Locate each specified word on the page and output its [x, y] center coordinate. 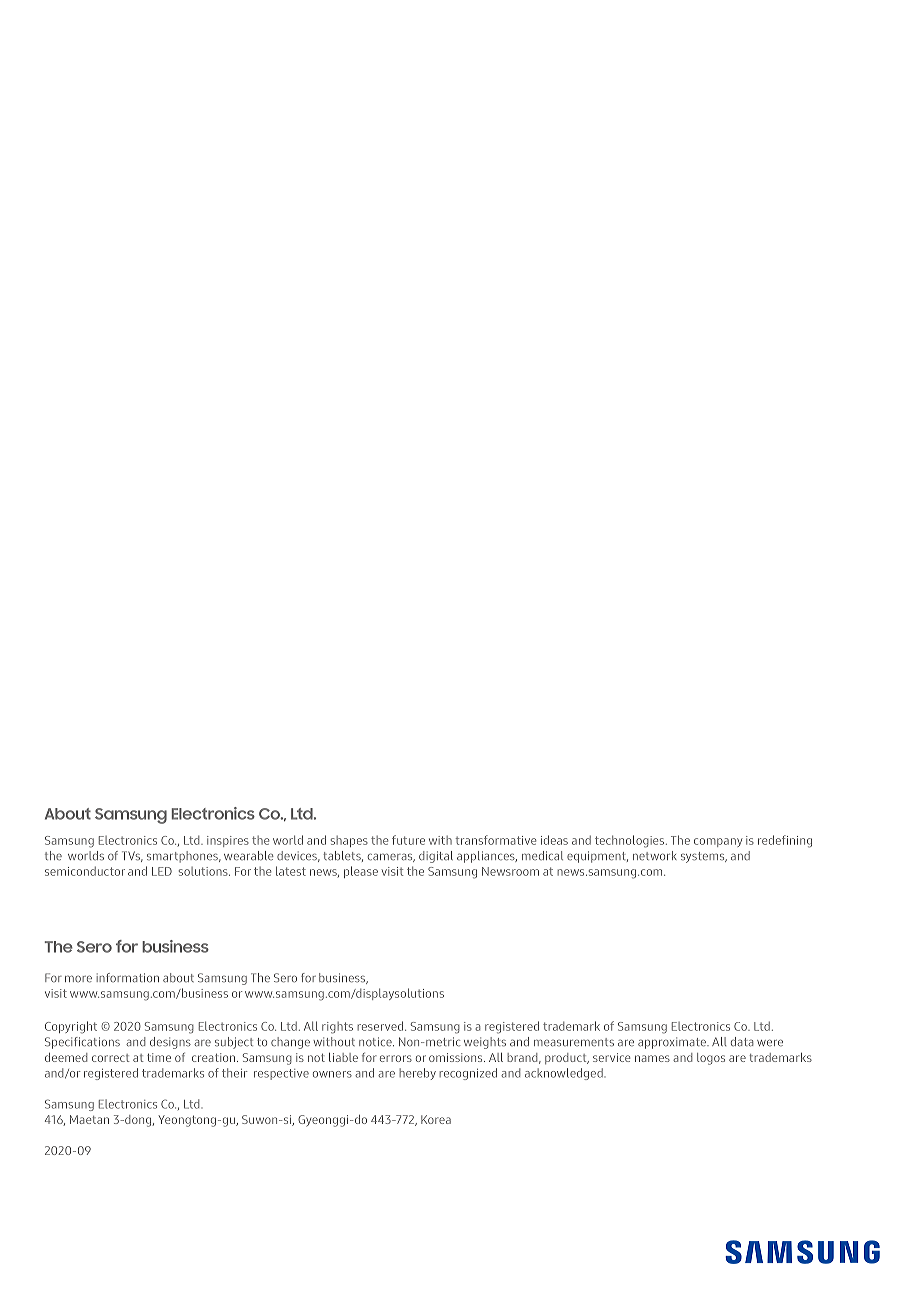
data [742, 1042]
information [128, 978]
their [235, 1073]
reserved [381, 1026]
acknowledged [565, 1074]
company [718, 842]
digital [436, 857]
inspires [228, 841]
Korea [436, 1119]
